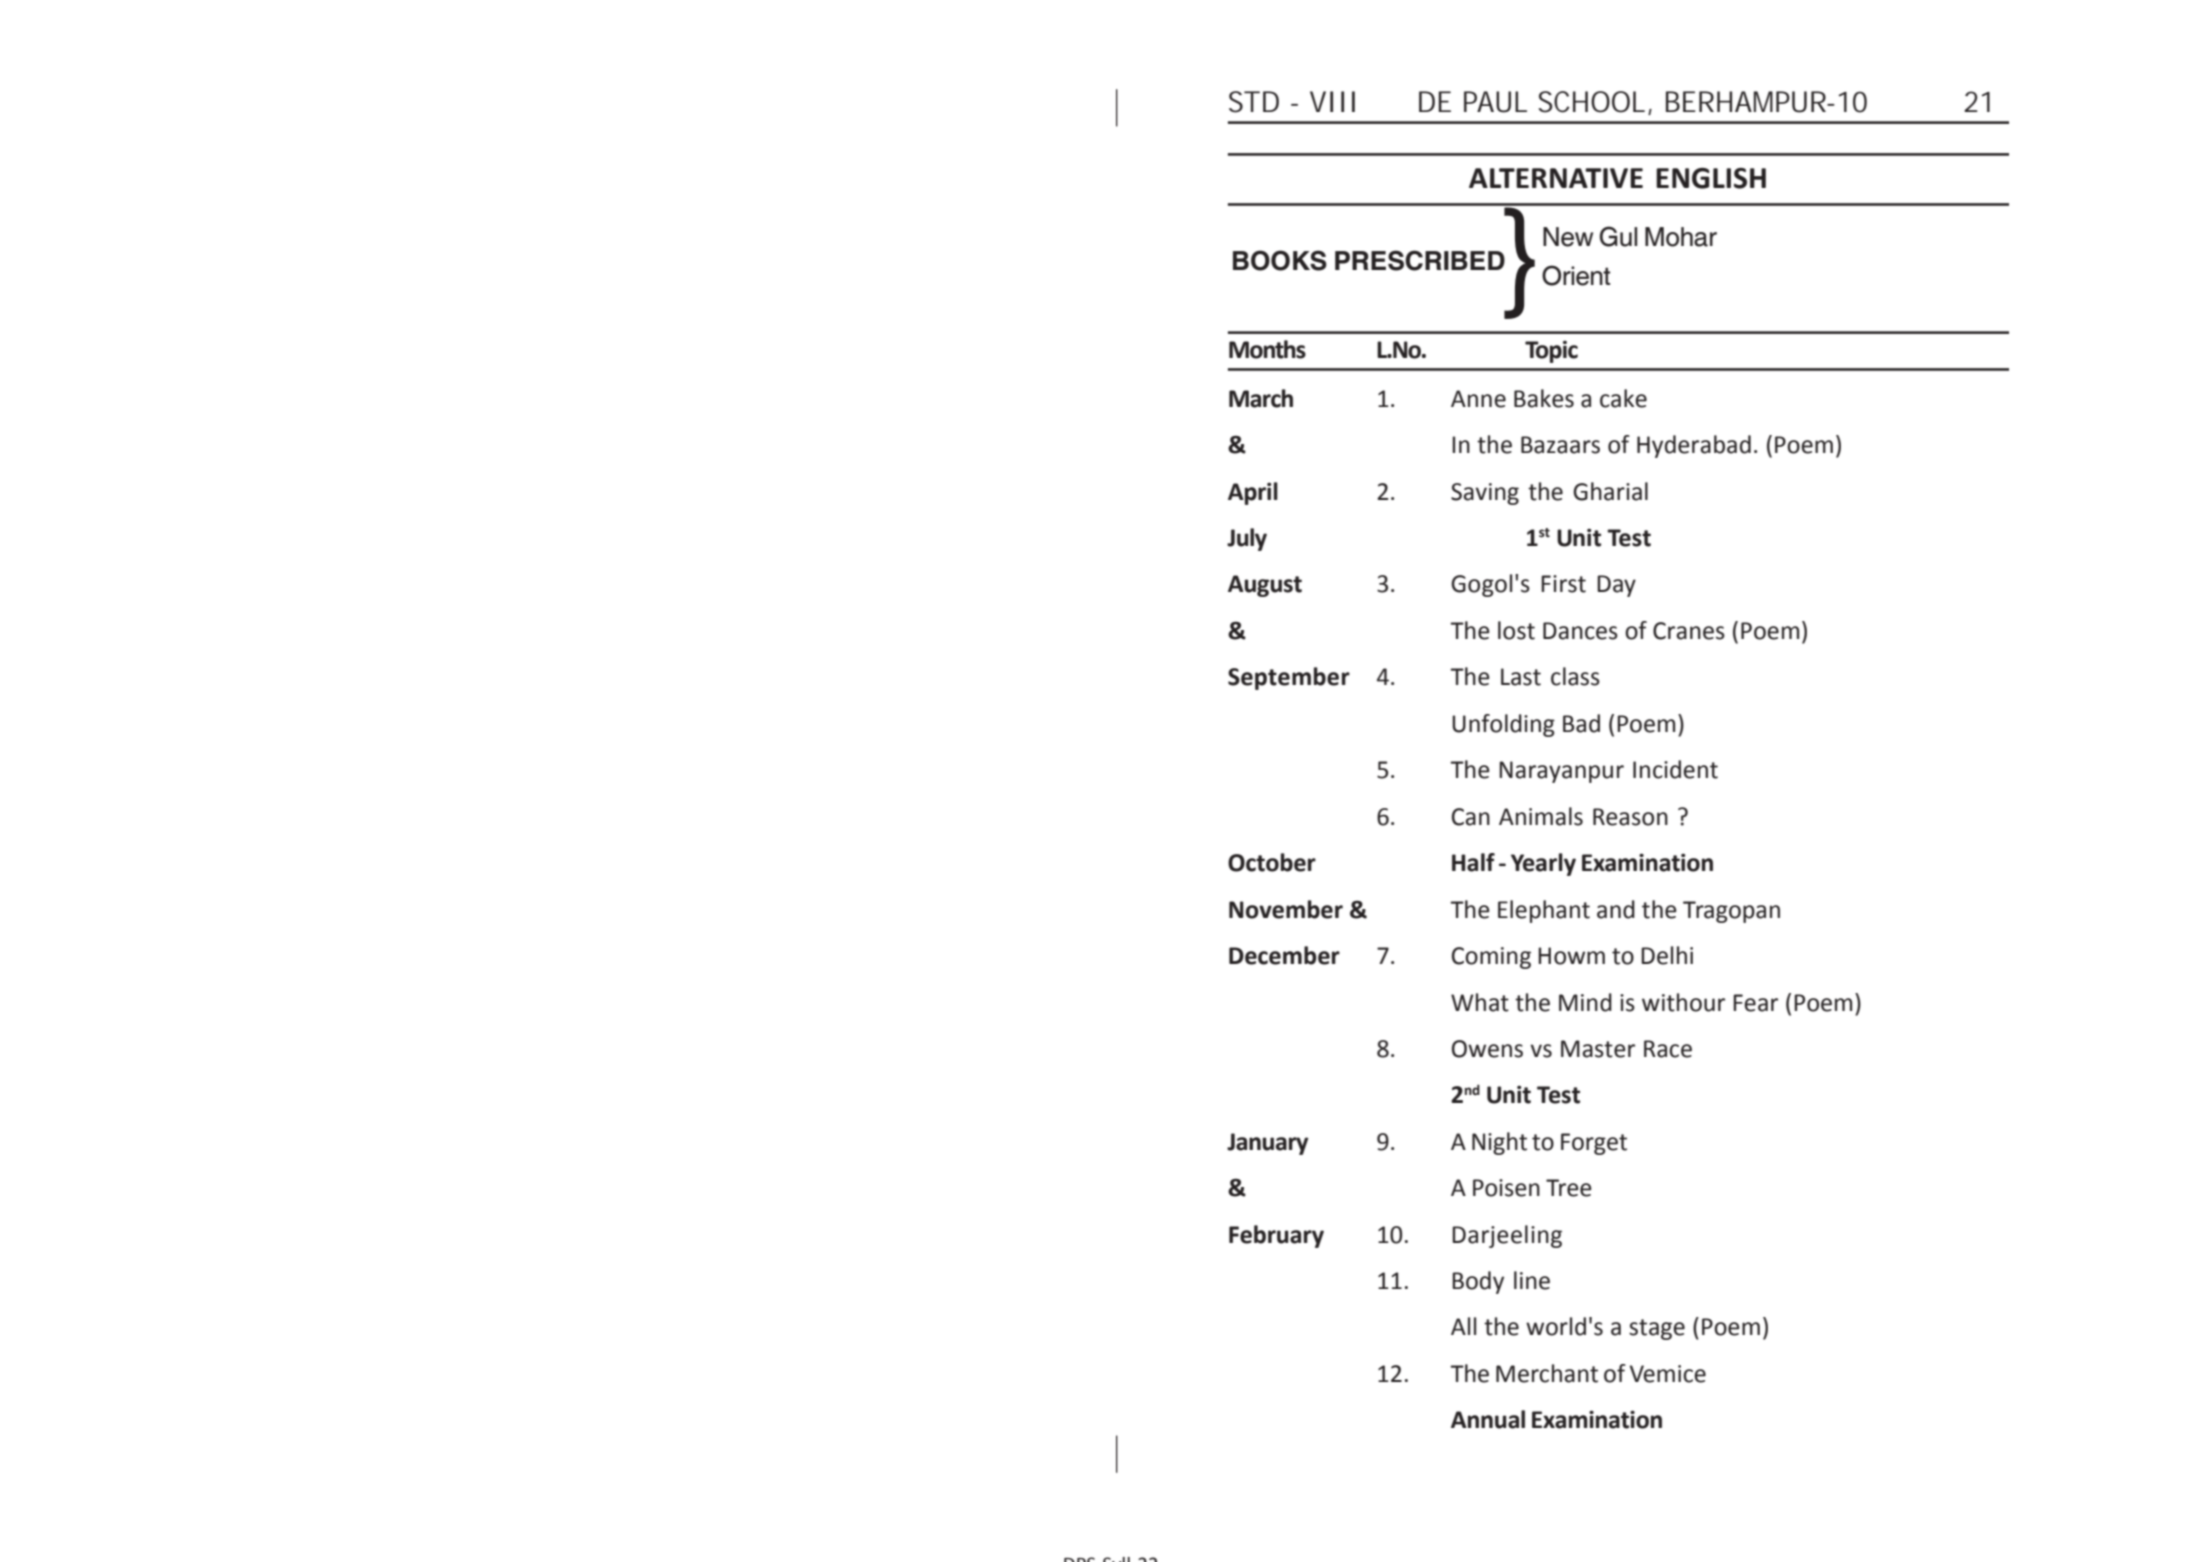  I want to click on February, so click(1276, 1236).
